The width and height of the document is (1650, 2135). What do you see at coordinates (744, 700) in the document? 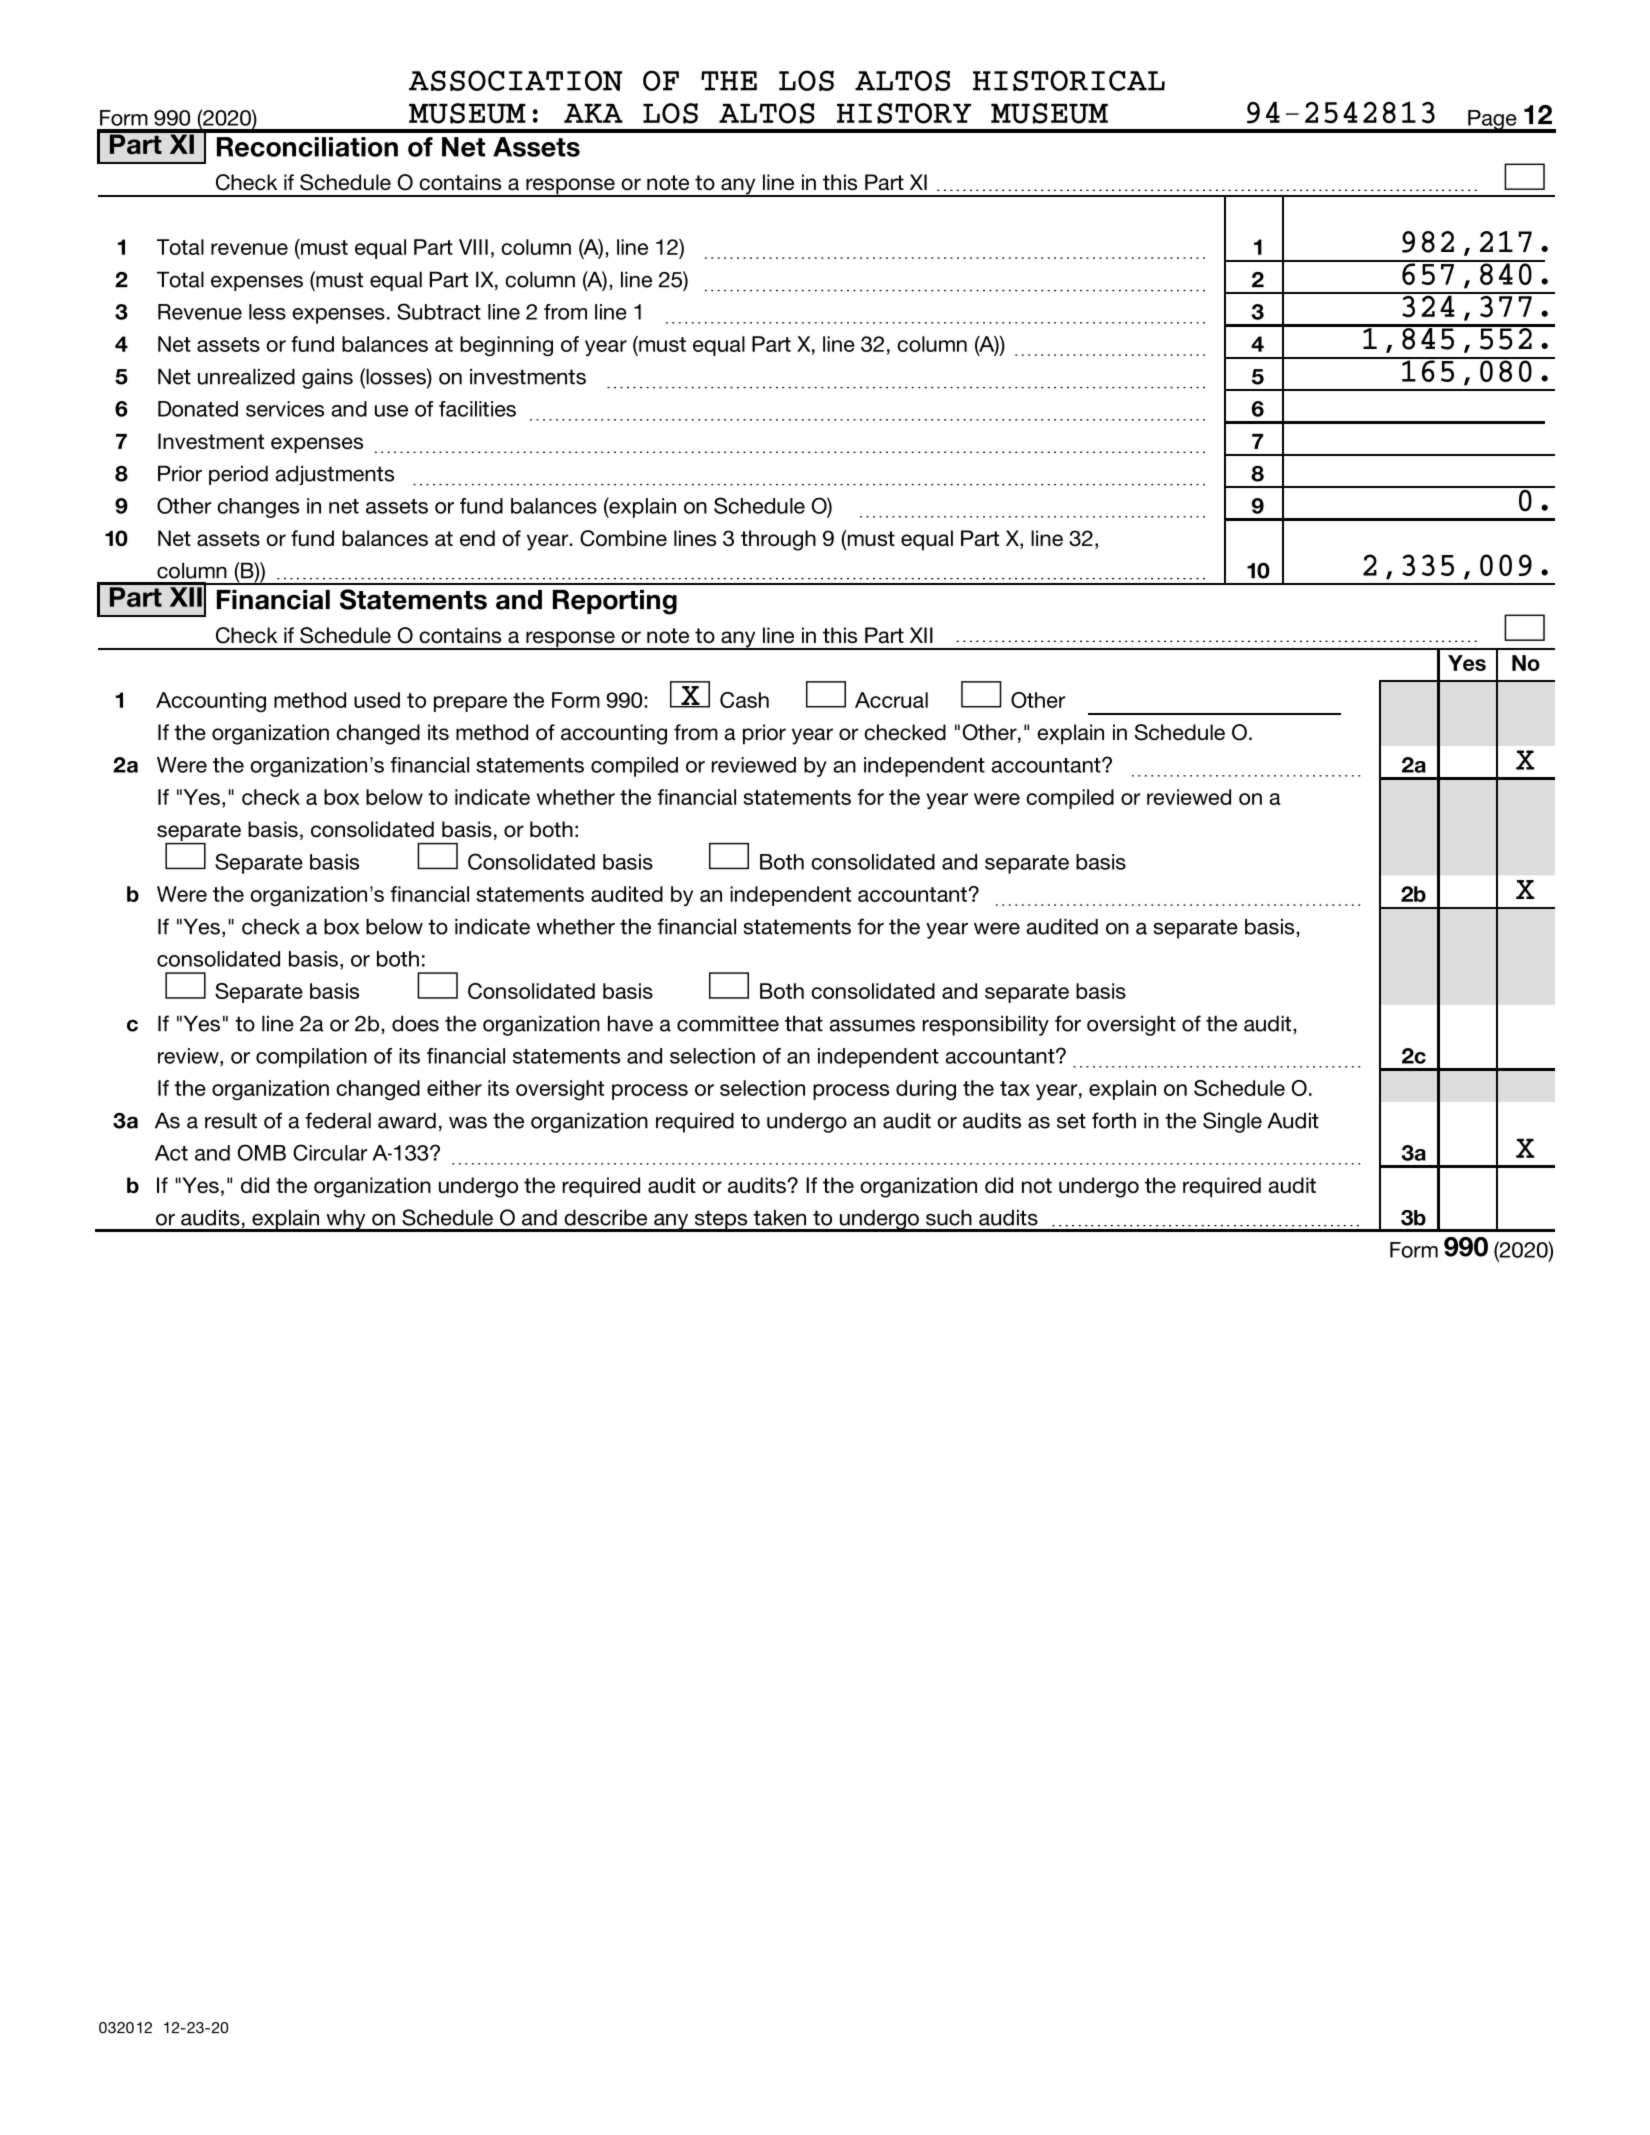
I see `Cash` at bounding box center [744, 700].
